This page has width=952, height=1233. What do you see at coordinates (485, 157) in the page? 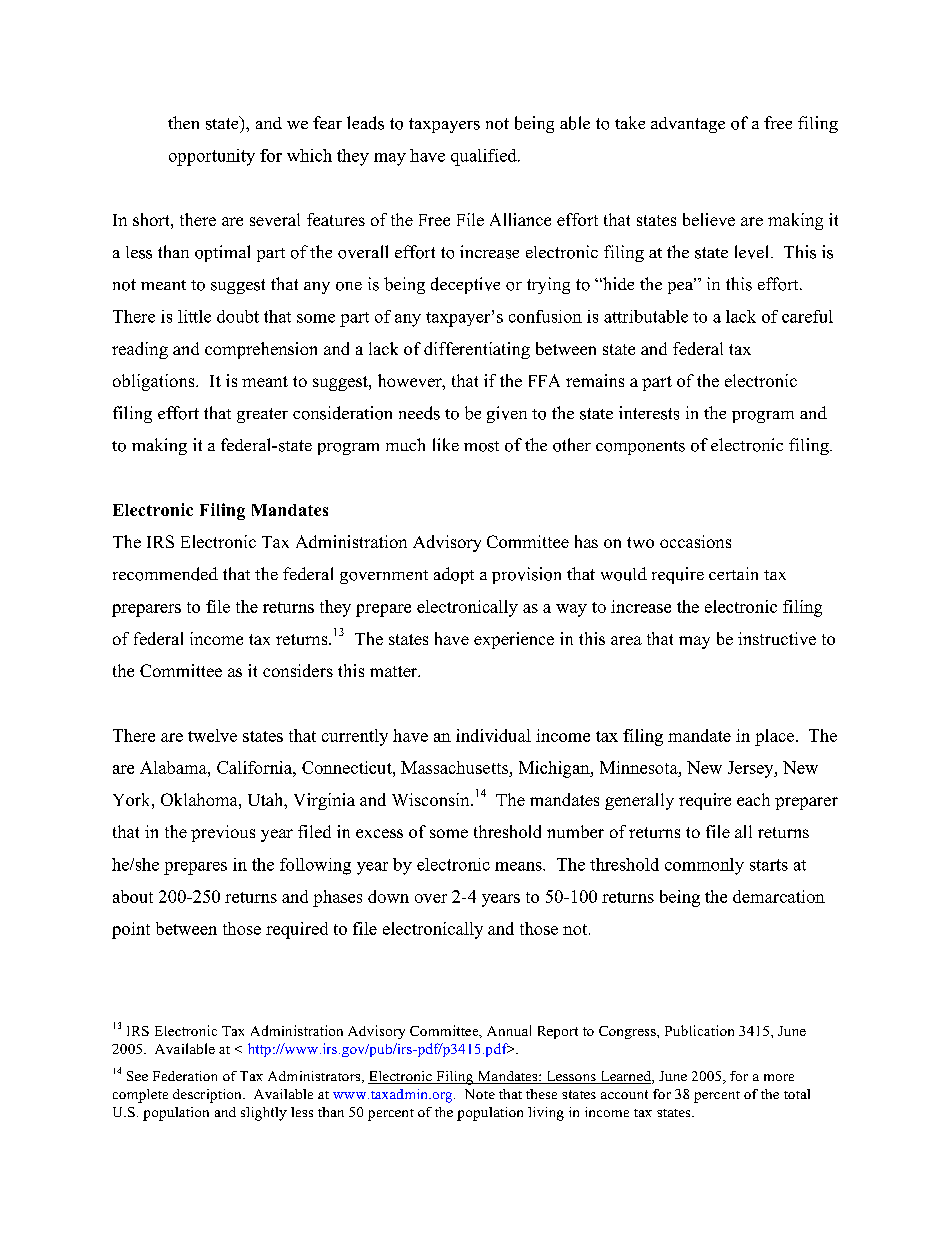
I see `qualified` at bounding box center [485, 157].
